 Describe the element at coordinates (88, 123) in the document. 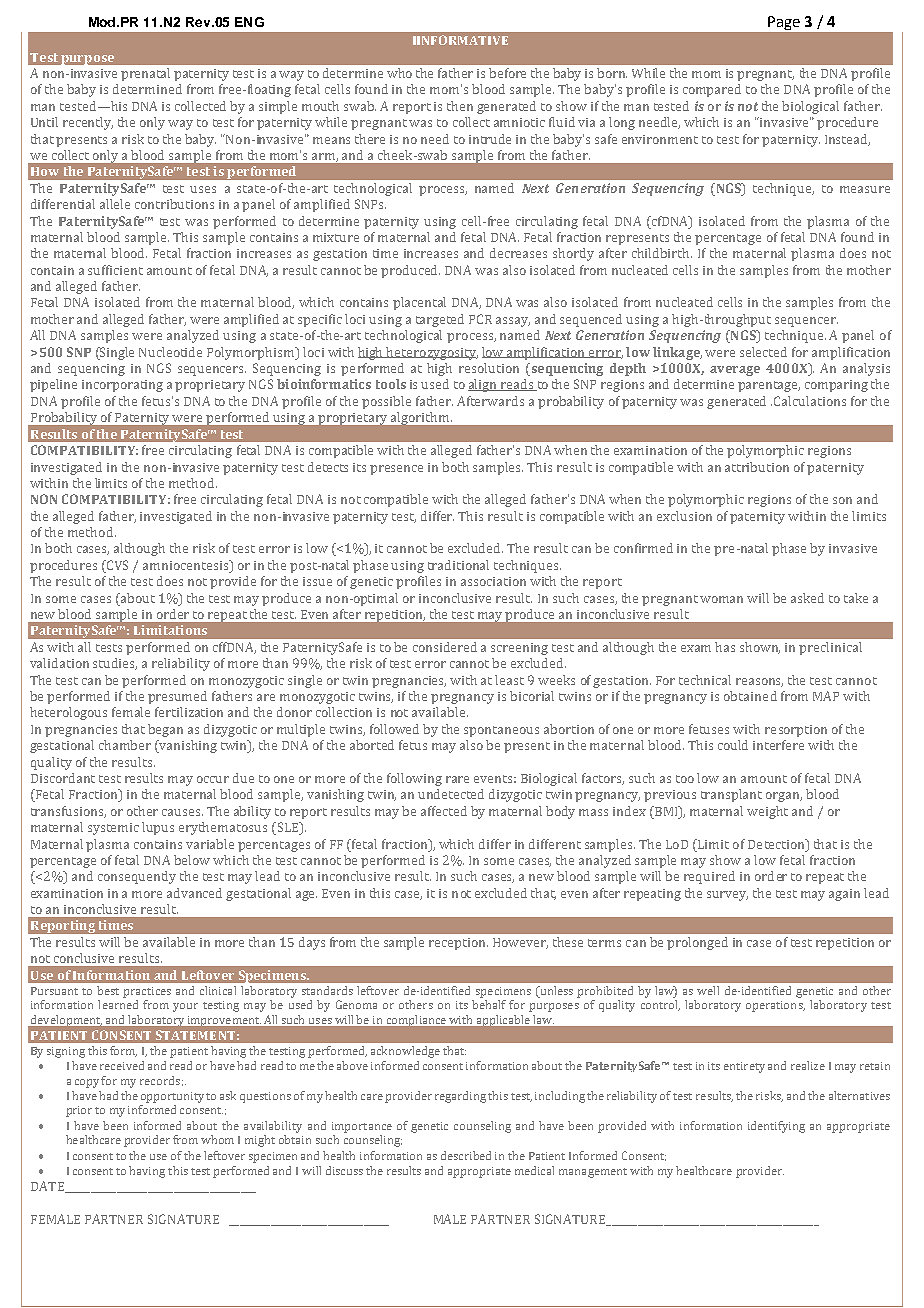

I see `recently` at that location.
